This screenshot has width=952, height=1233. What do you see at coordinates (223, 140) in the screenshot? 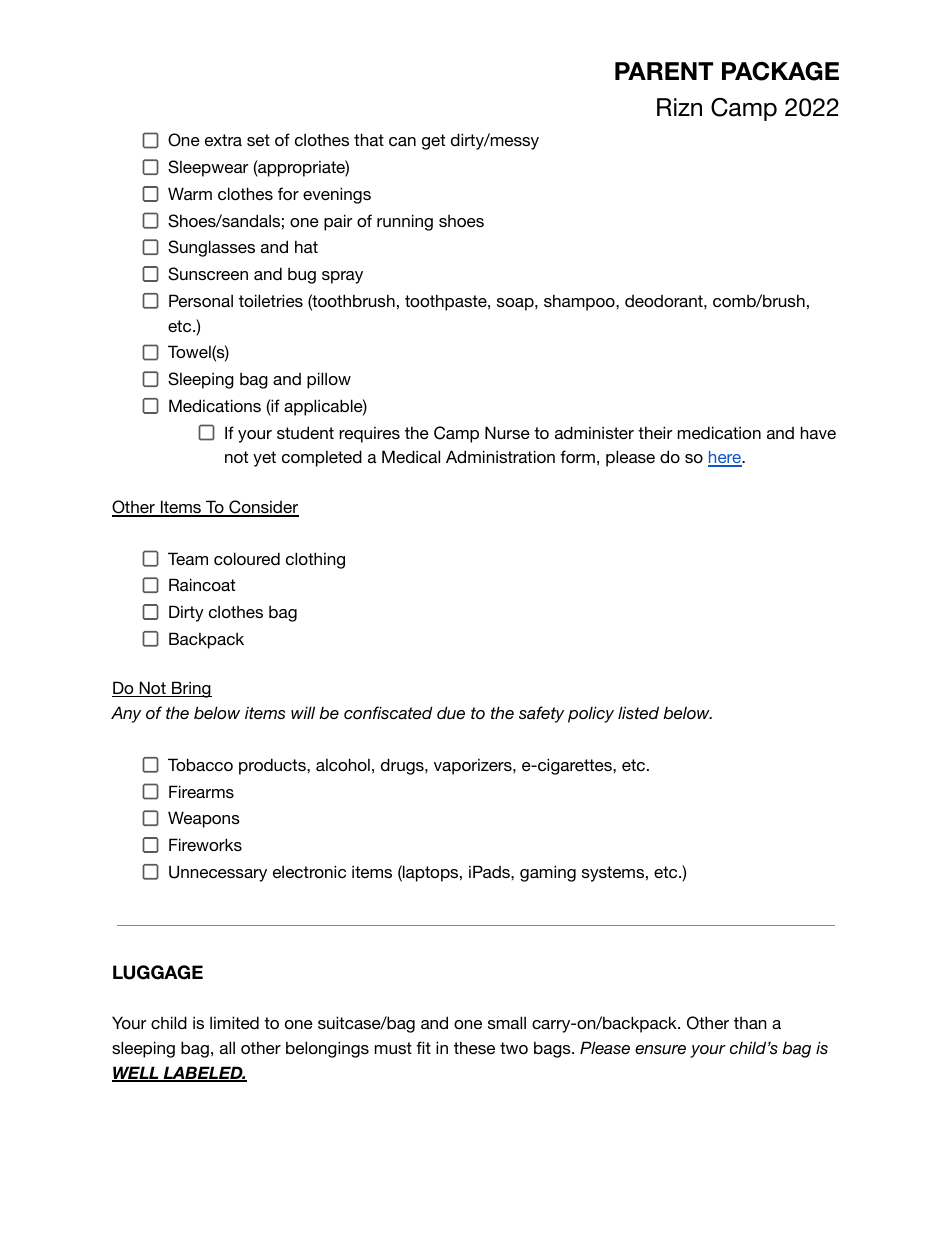
I see `extra` at bounding box center [223, 140].
